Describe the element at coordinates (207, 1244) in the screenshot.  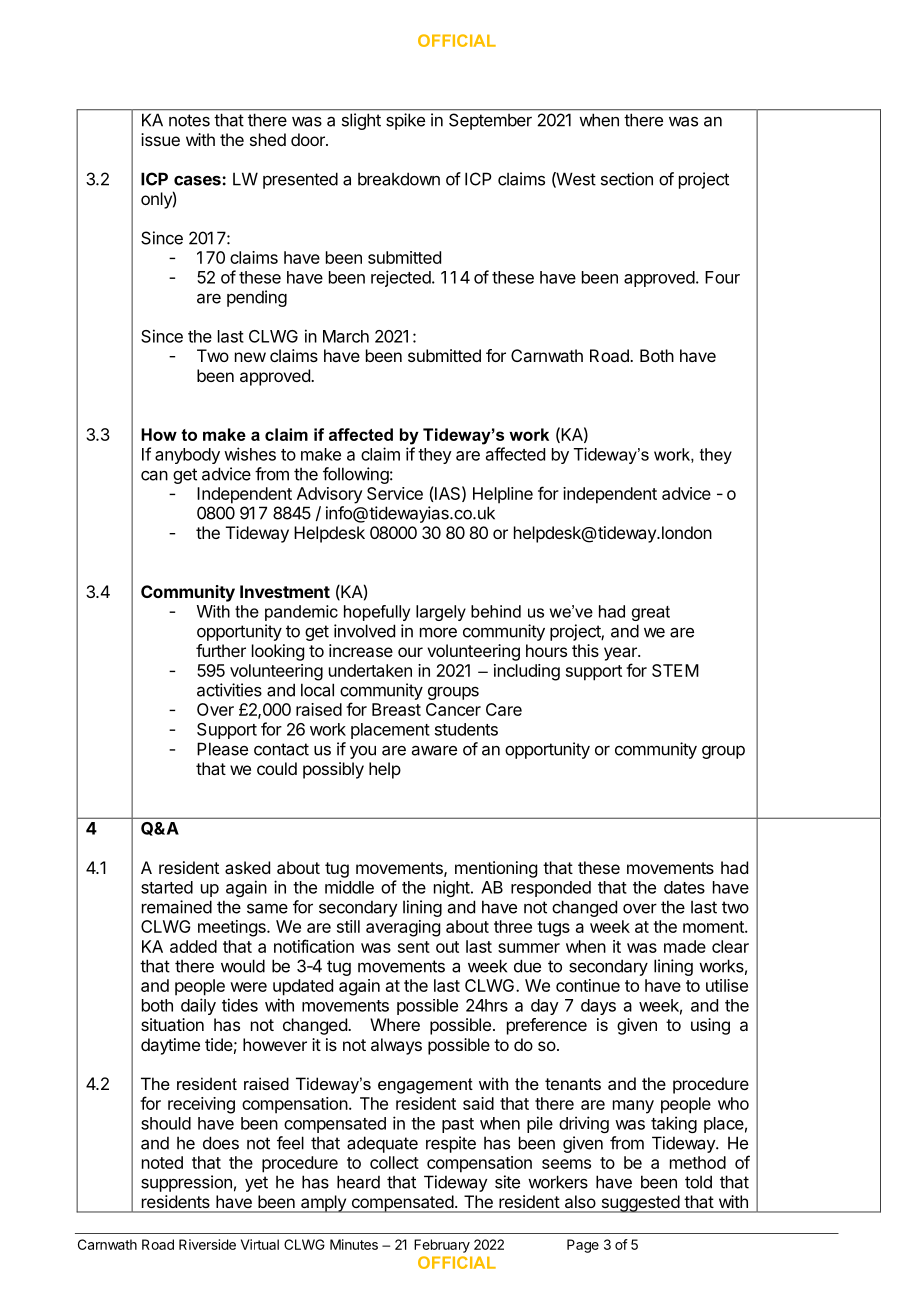
I see `Riverside` at that location.
